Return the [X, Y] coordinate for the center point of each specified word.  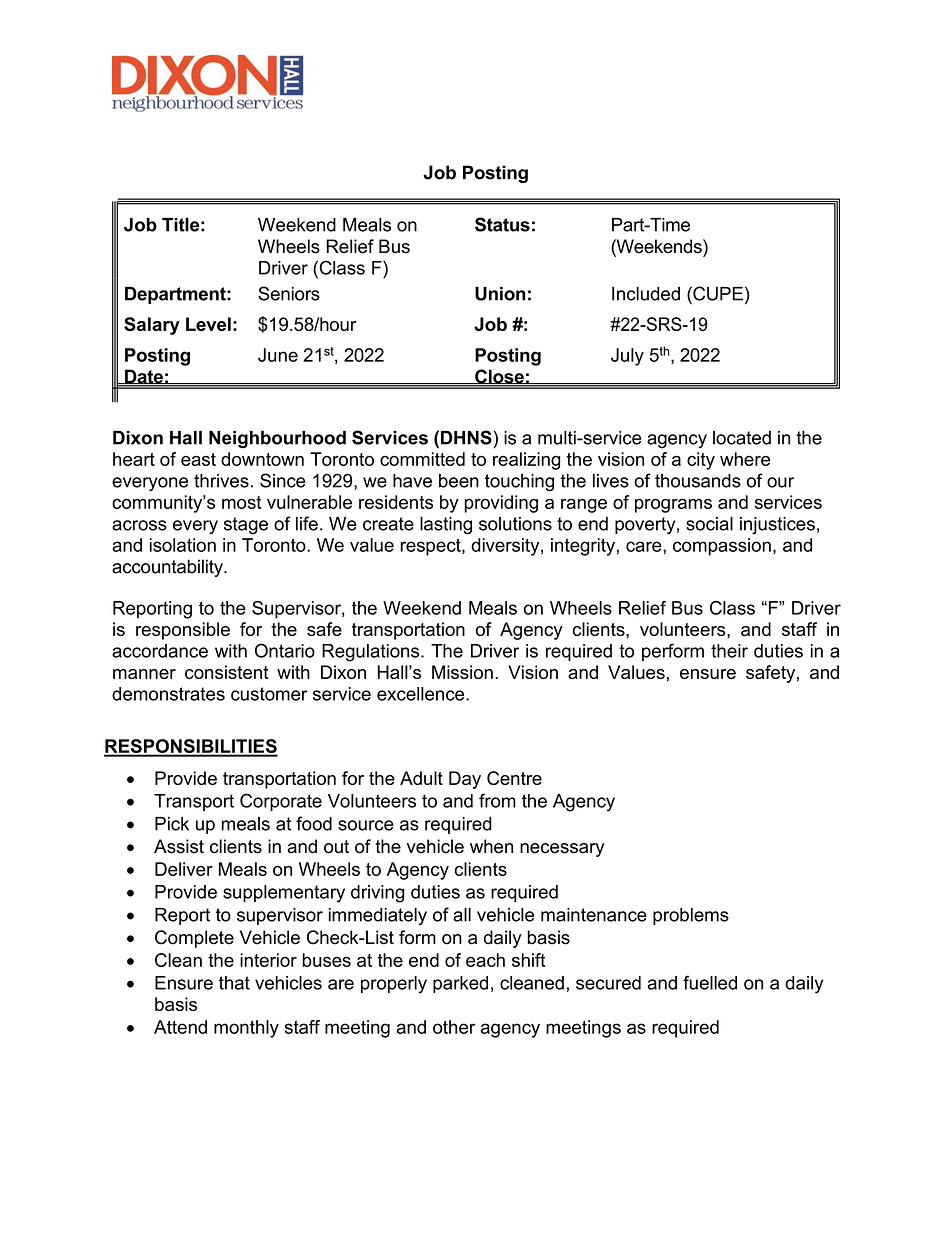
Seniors [289, 293]
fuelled [710, 982]
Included [646, 294]
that [234, 983]
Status [502, 224]
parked [460, 984]
